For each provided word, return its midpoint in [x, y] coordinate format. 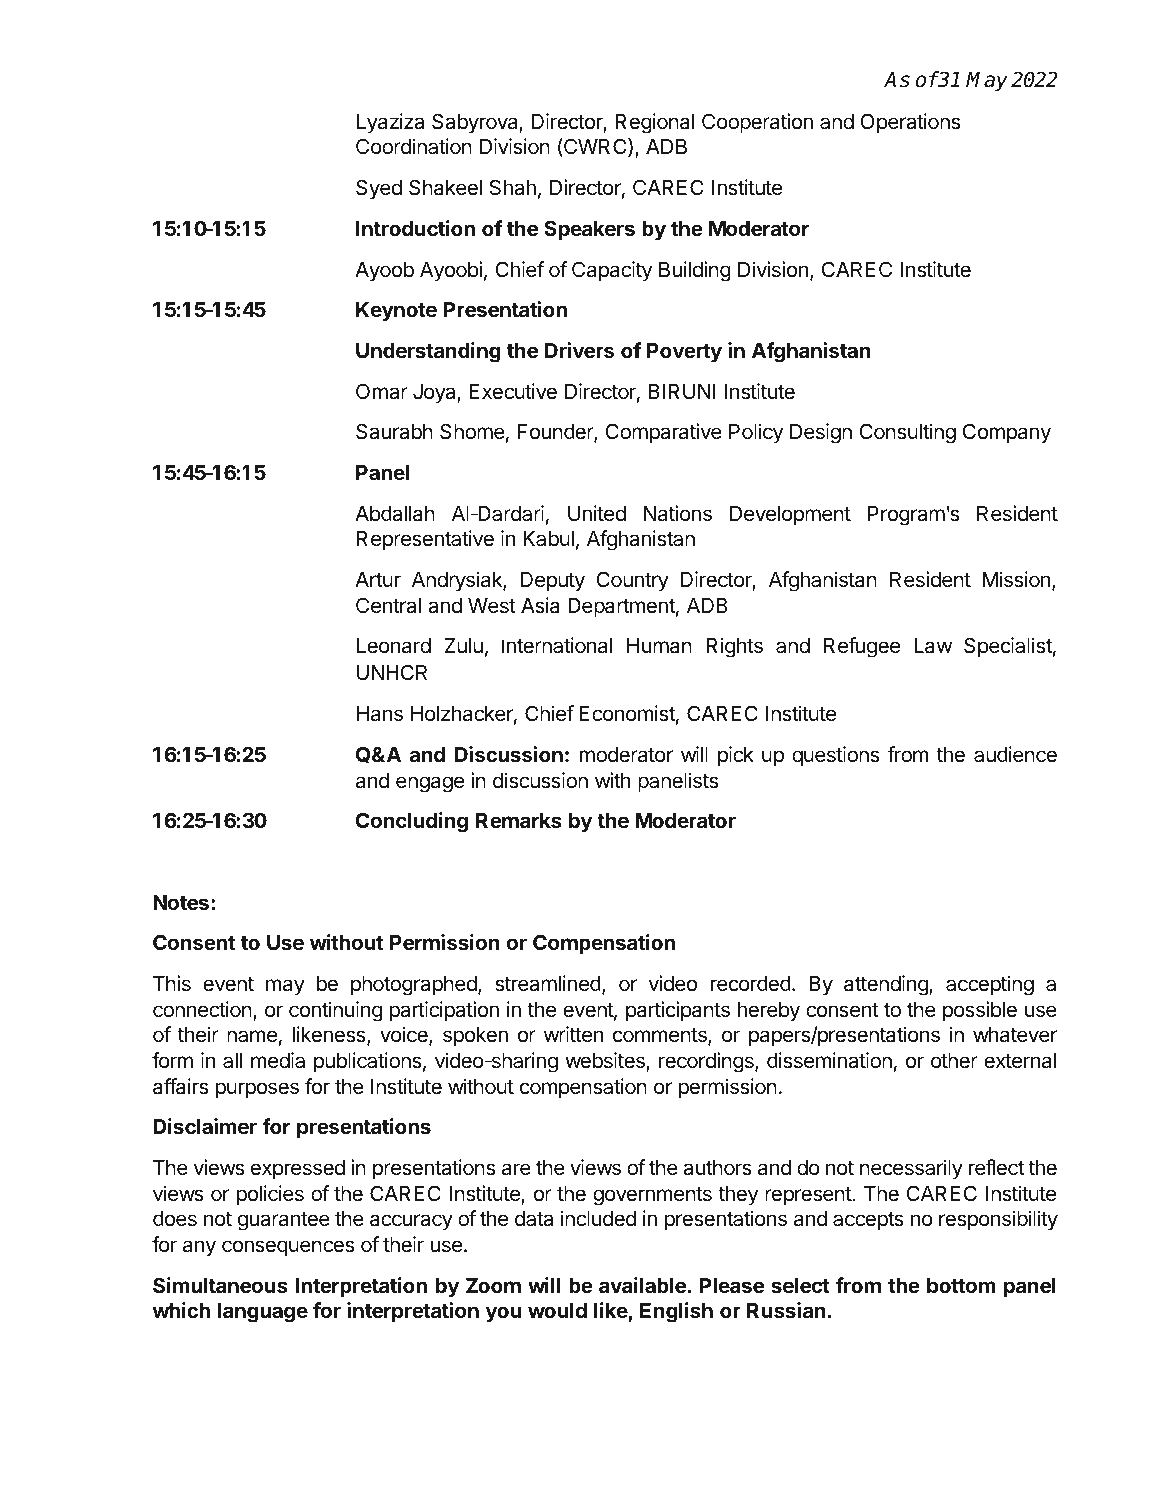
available [642, 1285]
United [597, 513]
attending [887, 985]
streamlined [548, 983]
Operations [910, 123]
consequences [288, 1248]
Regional [654, 123]
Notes [181, 902]
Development [790, 516]
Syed [379, 189]
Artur [378, 579]
